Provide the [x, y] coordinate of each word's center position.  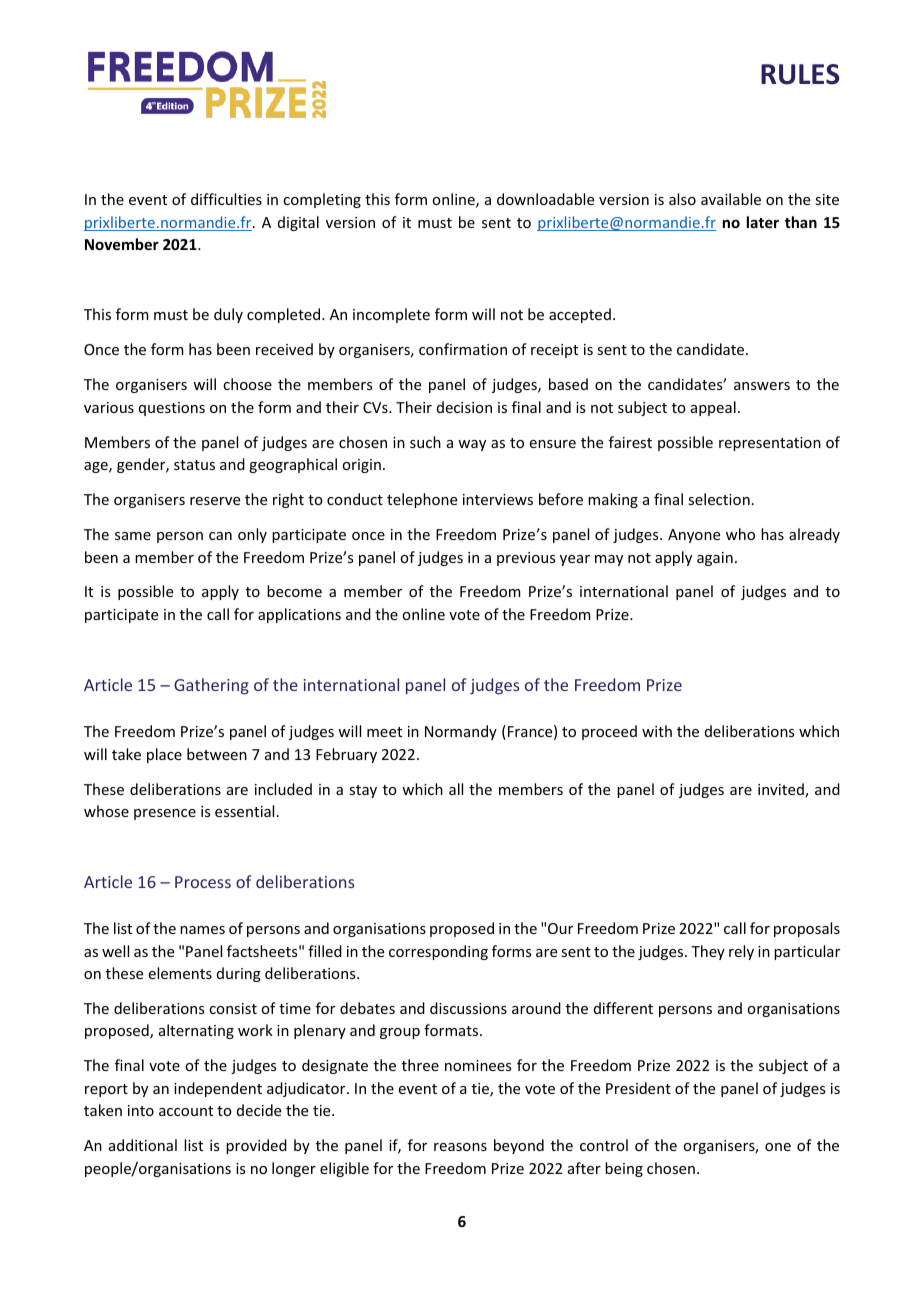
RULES [800, 74]
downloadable [545, 199]
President [638, 1088]
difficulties [226, 199]
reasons [460, 1147]
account [186, 1111]
